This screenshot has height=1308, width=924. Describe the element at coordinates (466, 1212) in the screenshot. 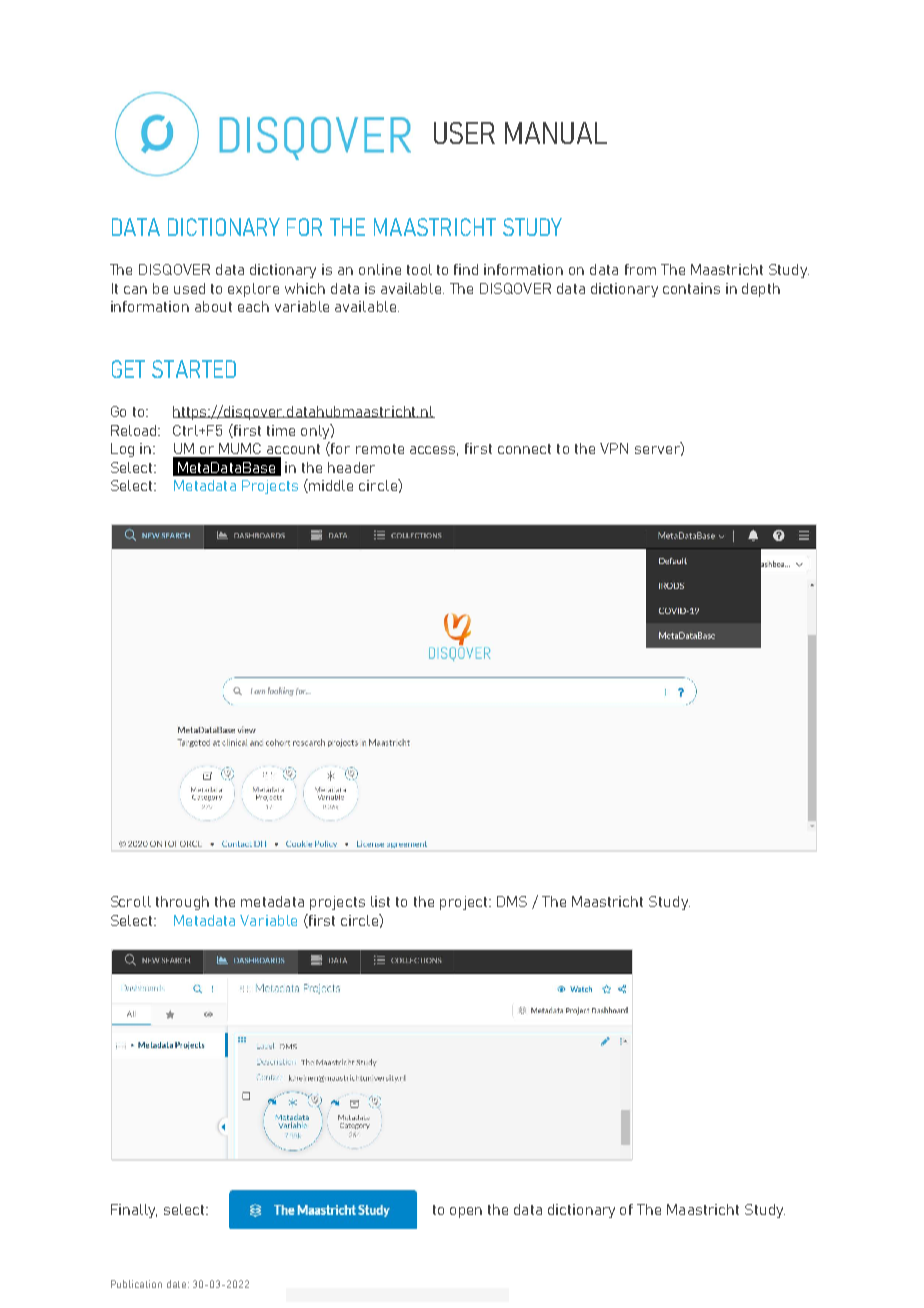

I see `open` at that location.
